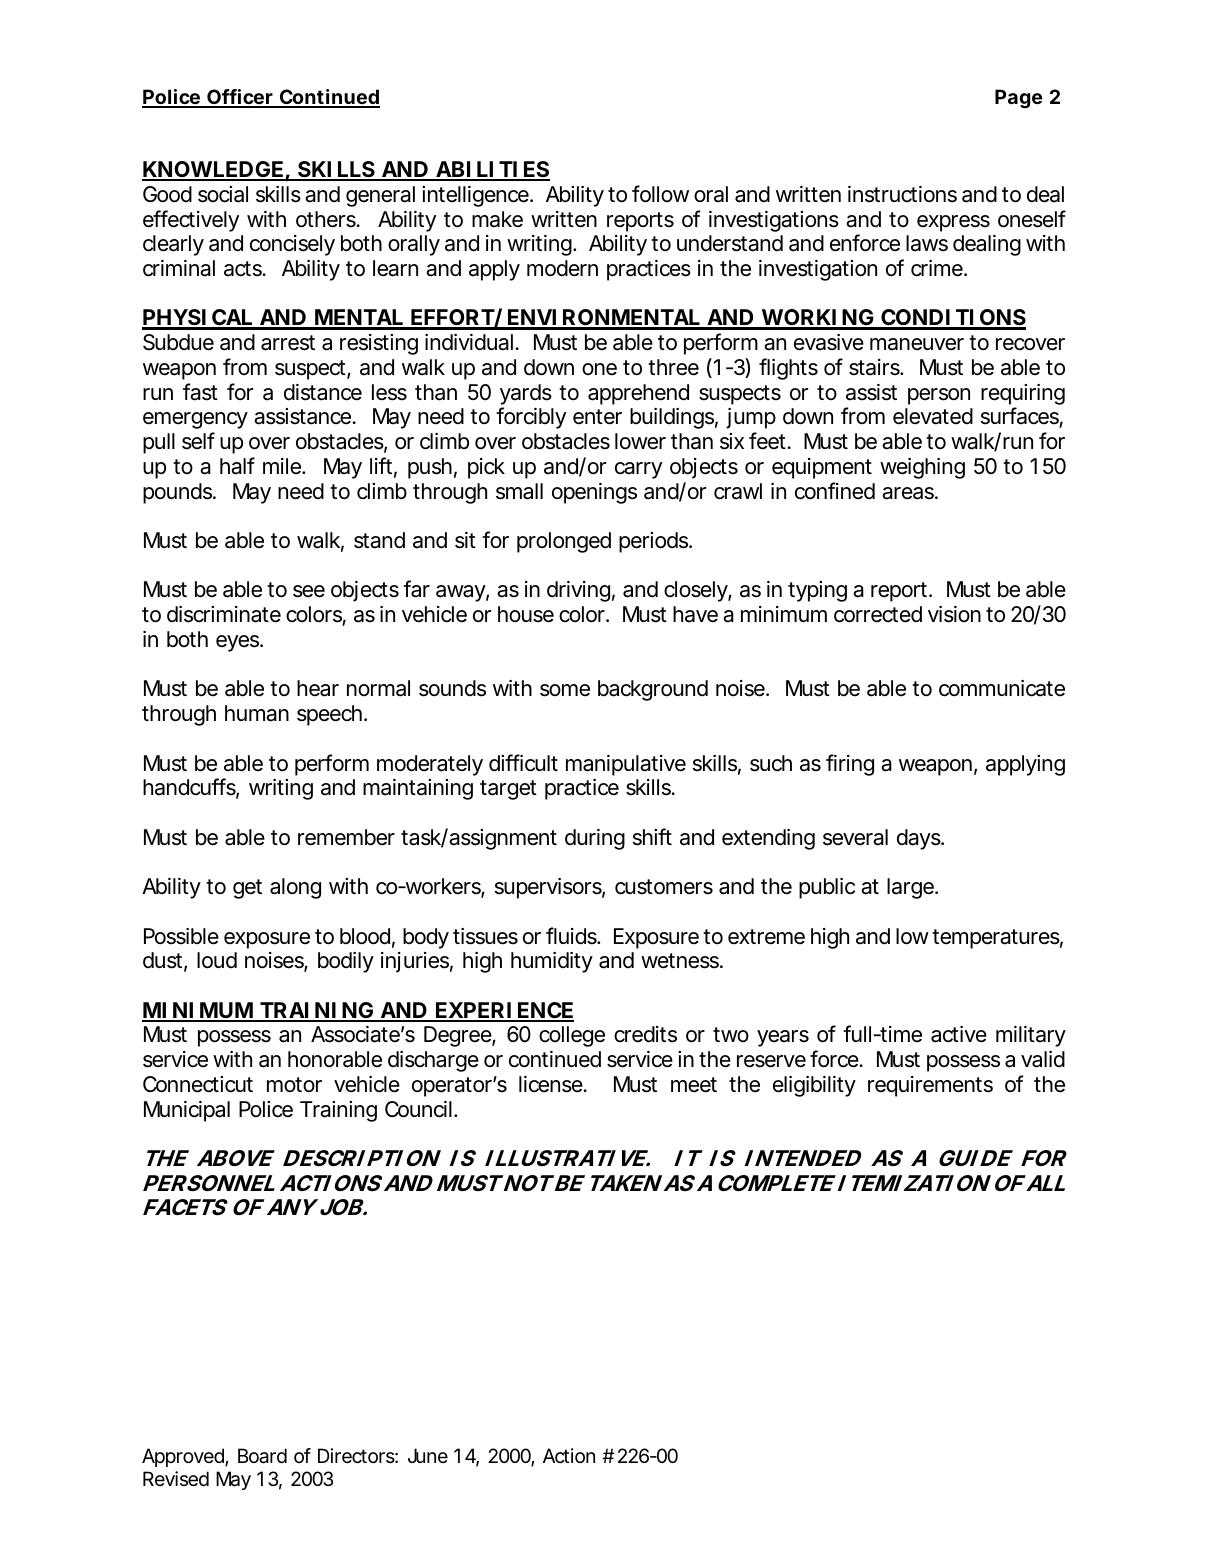  Describe the element at coordinates (959, 1034) in the screenshot. I see `active` at that location.
